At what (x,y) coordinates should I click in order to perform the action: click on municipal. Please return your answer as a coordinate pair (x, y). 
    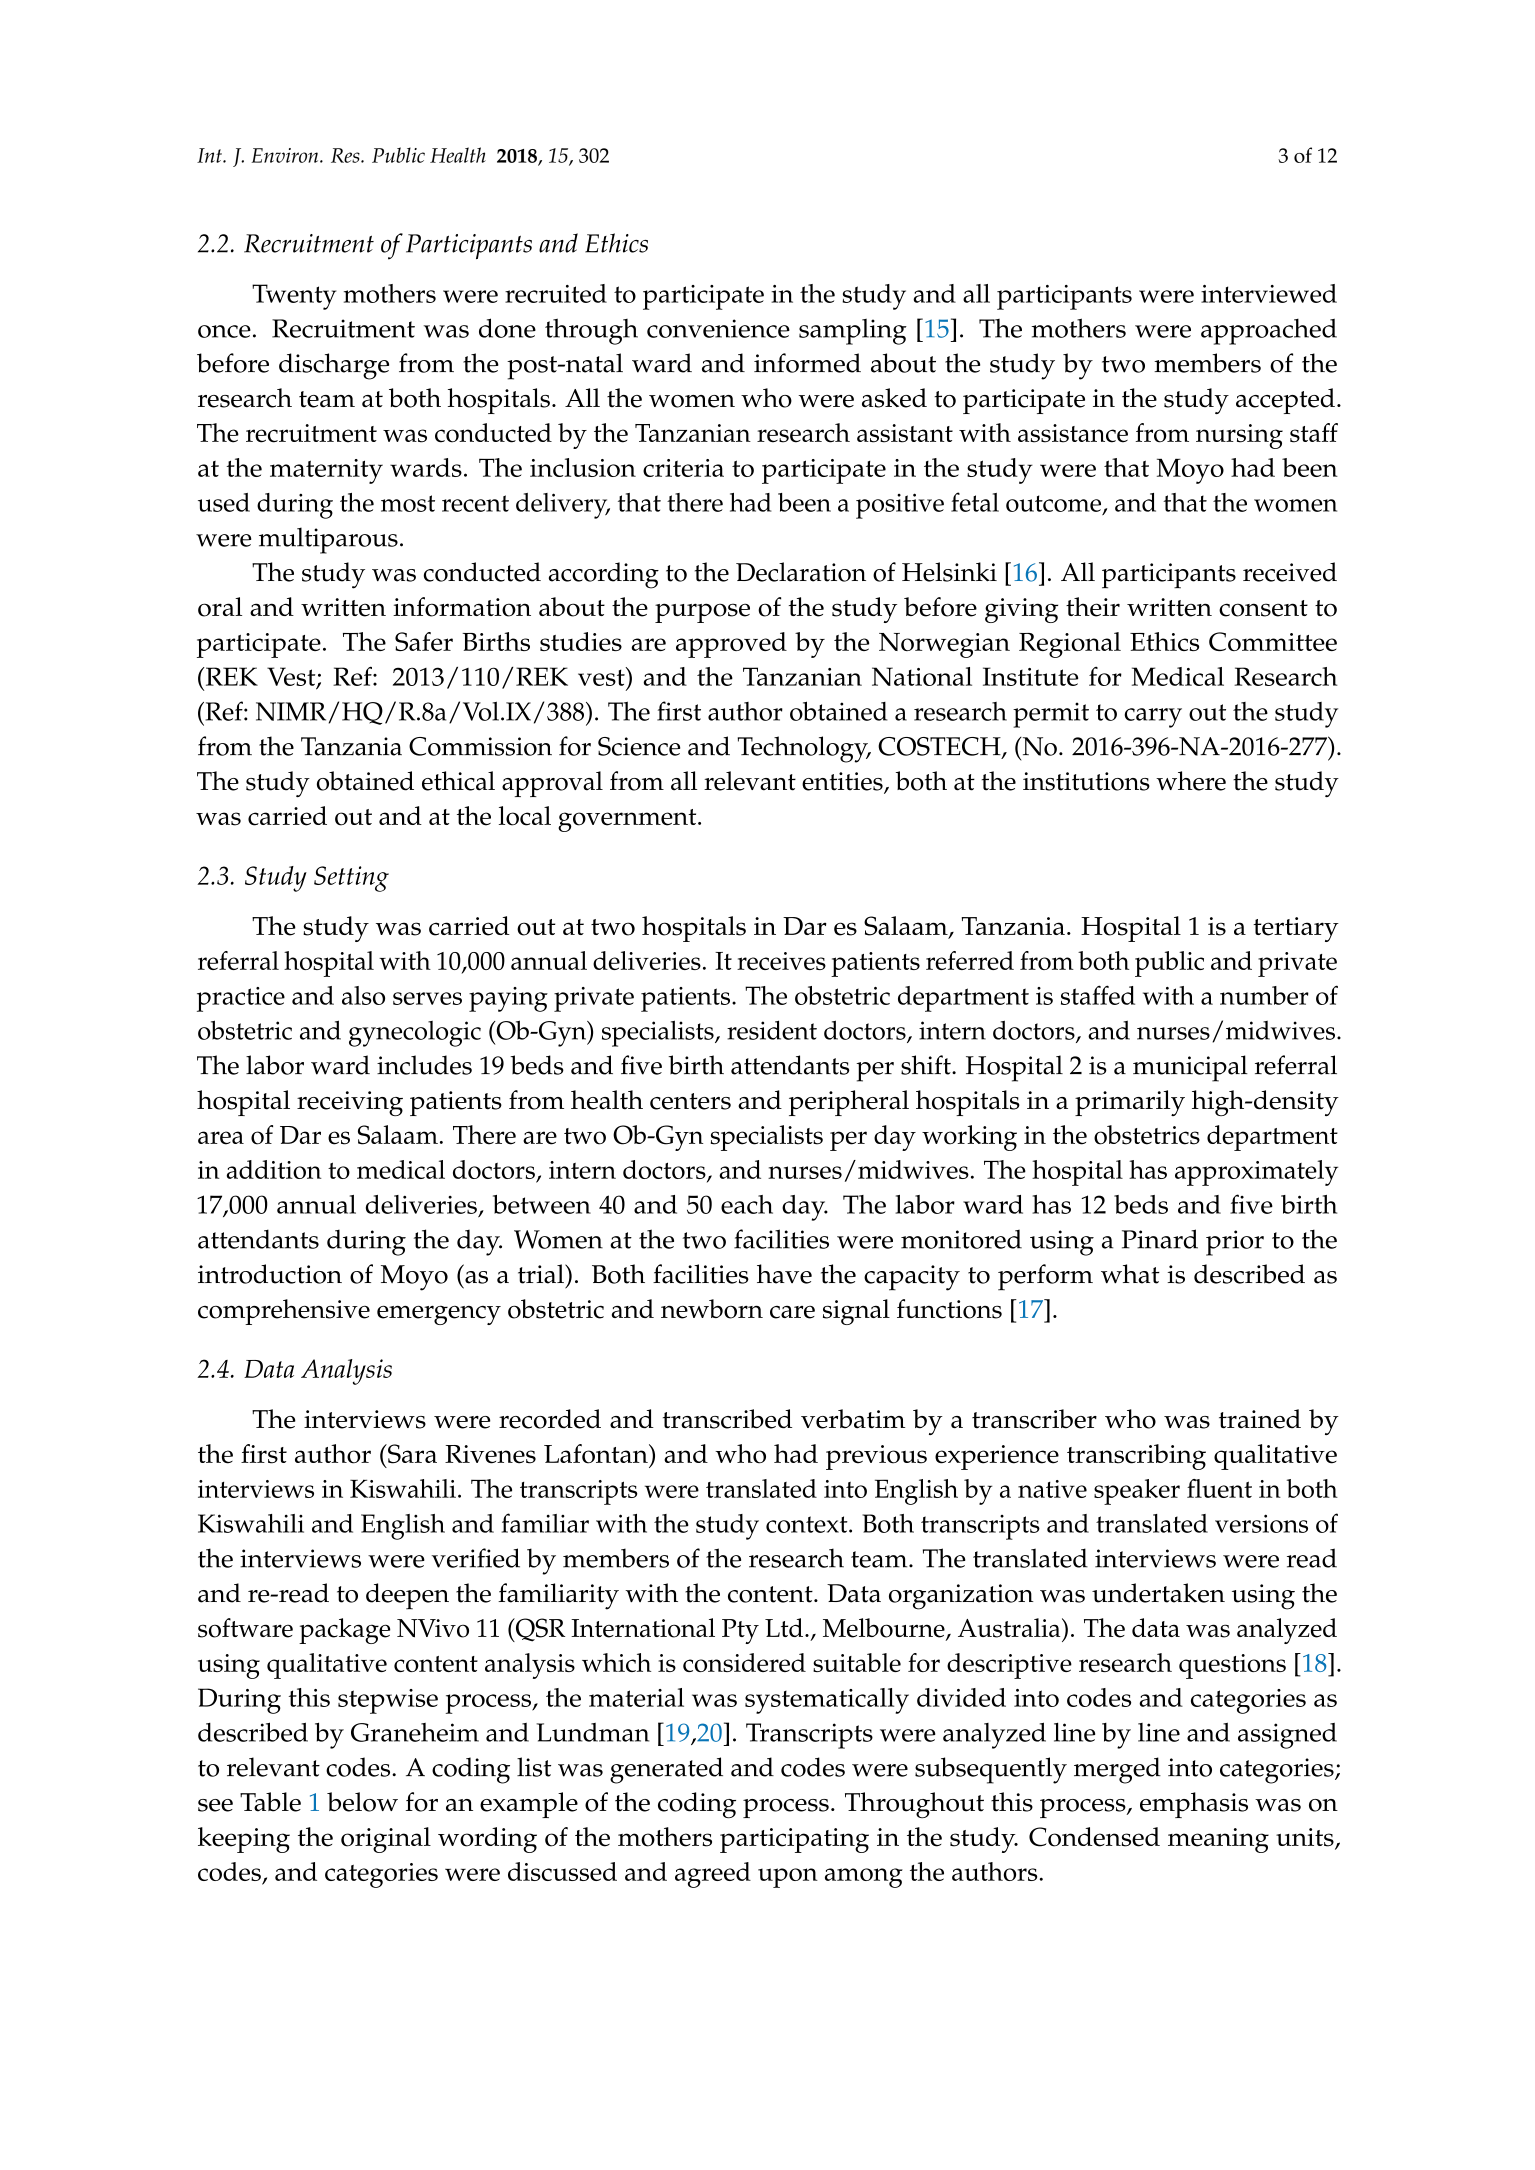
    Looking at the image, I should click on (1190, 1068).
